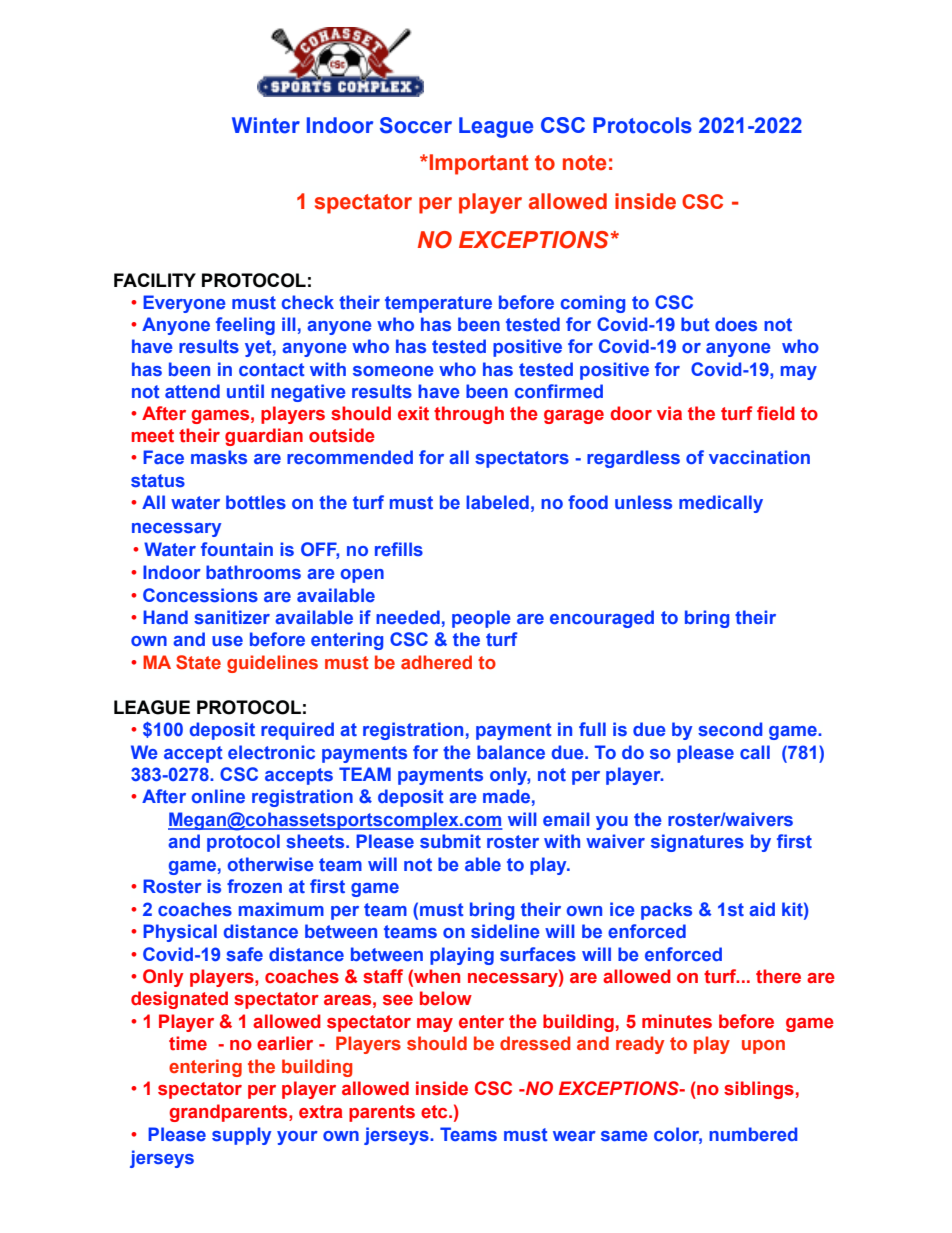 The image size is (952, 1233). Describe the element at coordinates (753, 1134) in the screenshot. I see `numbered` at that location.
